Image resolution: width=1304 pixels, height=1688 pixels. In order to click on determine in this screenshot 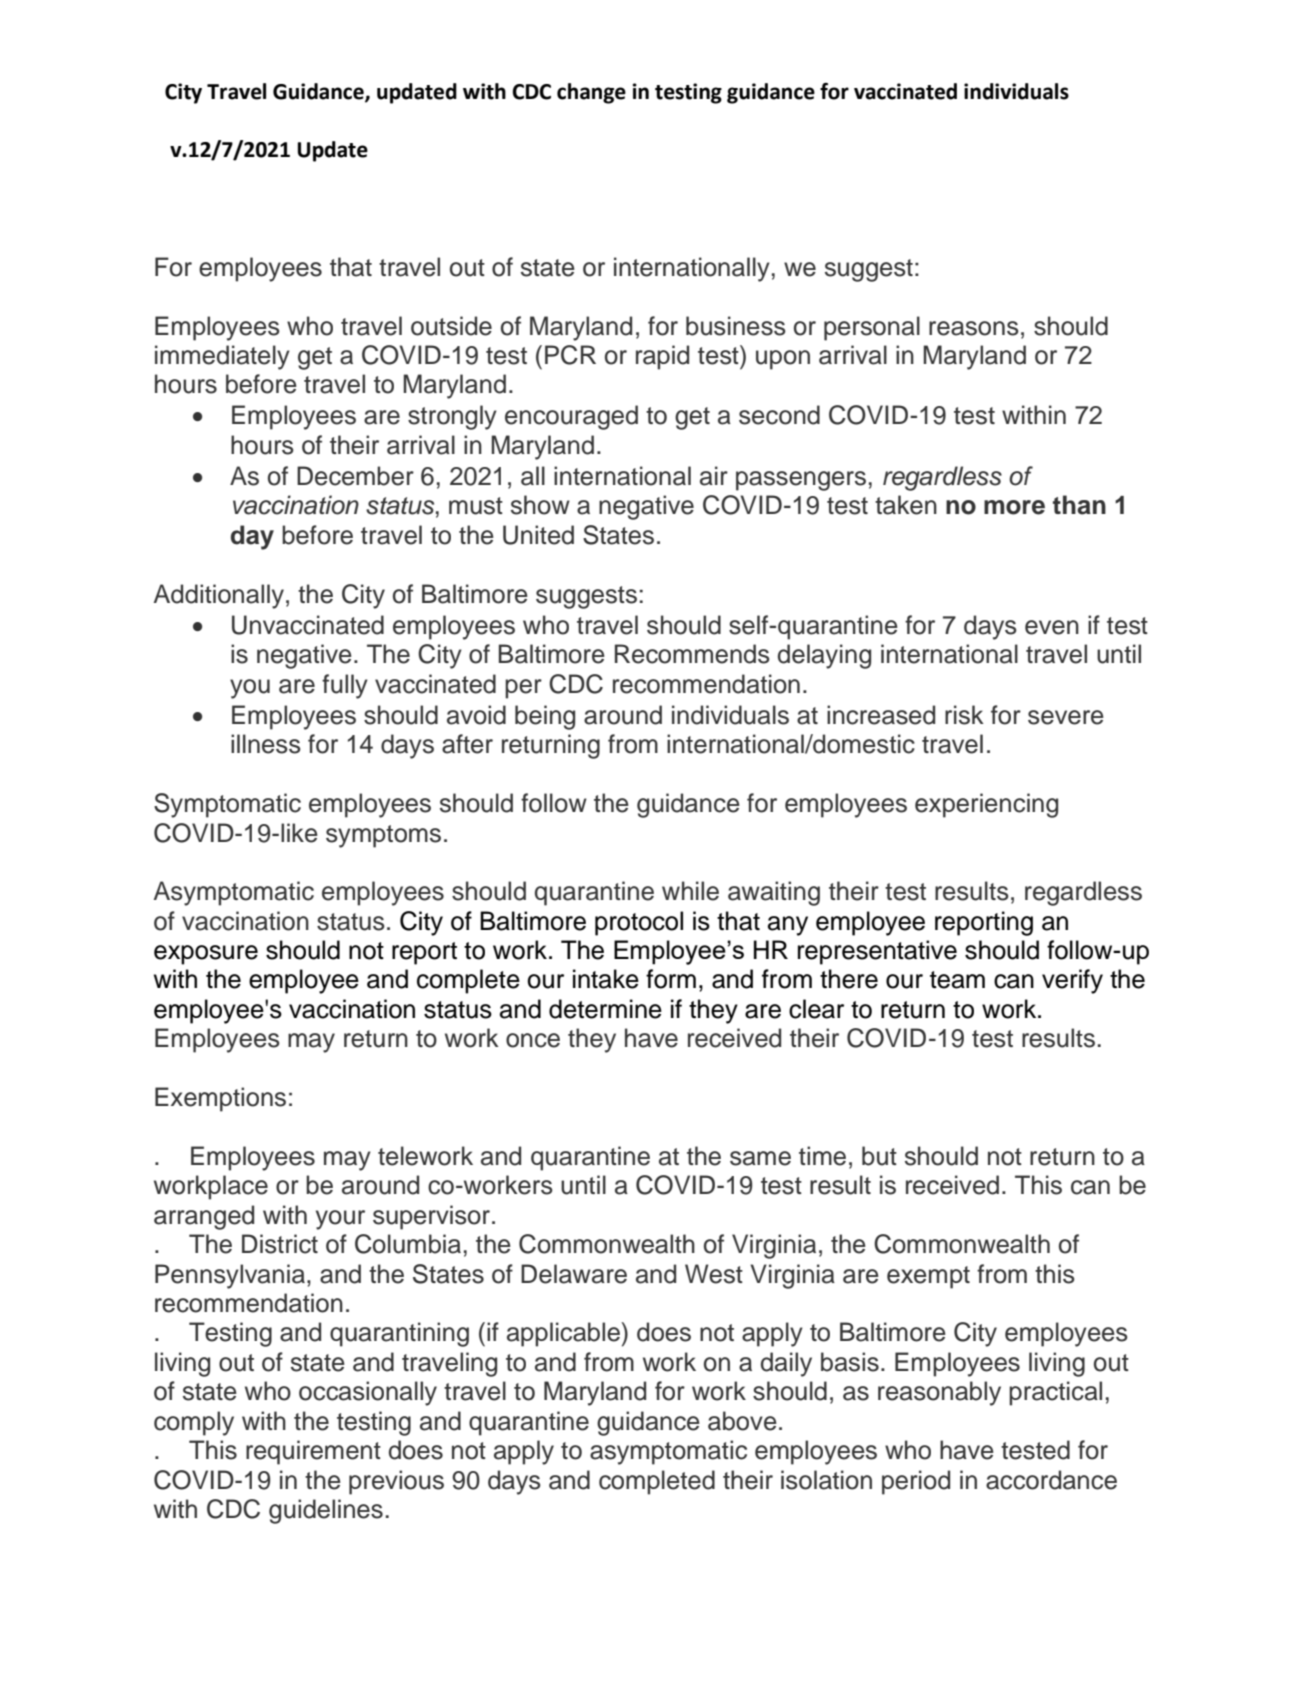, I will do `click(605, 1009)`.
